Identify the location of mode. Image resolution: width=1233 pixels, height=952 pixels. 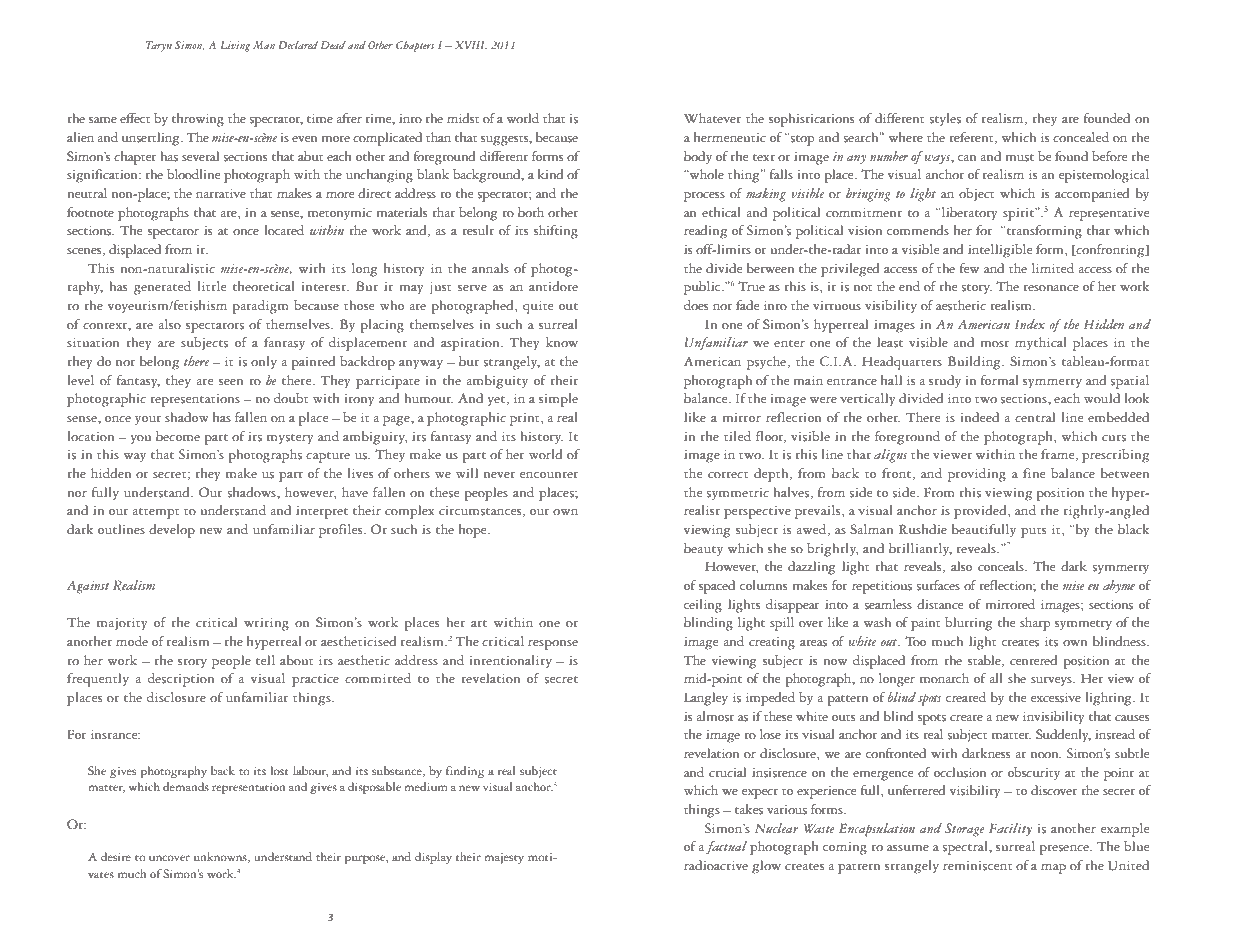
(132, 641).
